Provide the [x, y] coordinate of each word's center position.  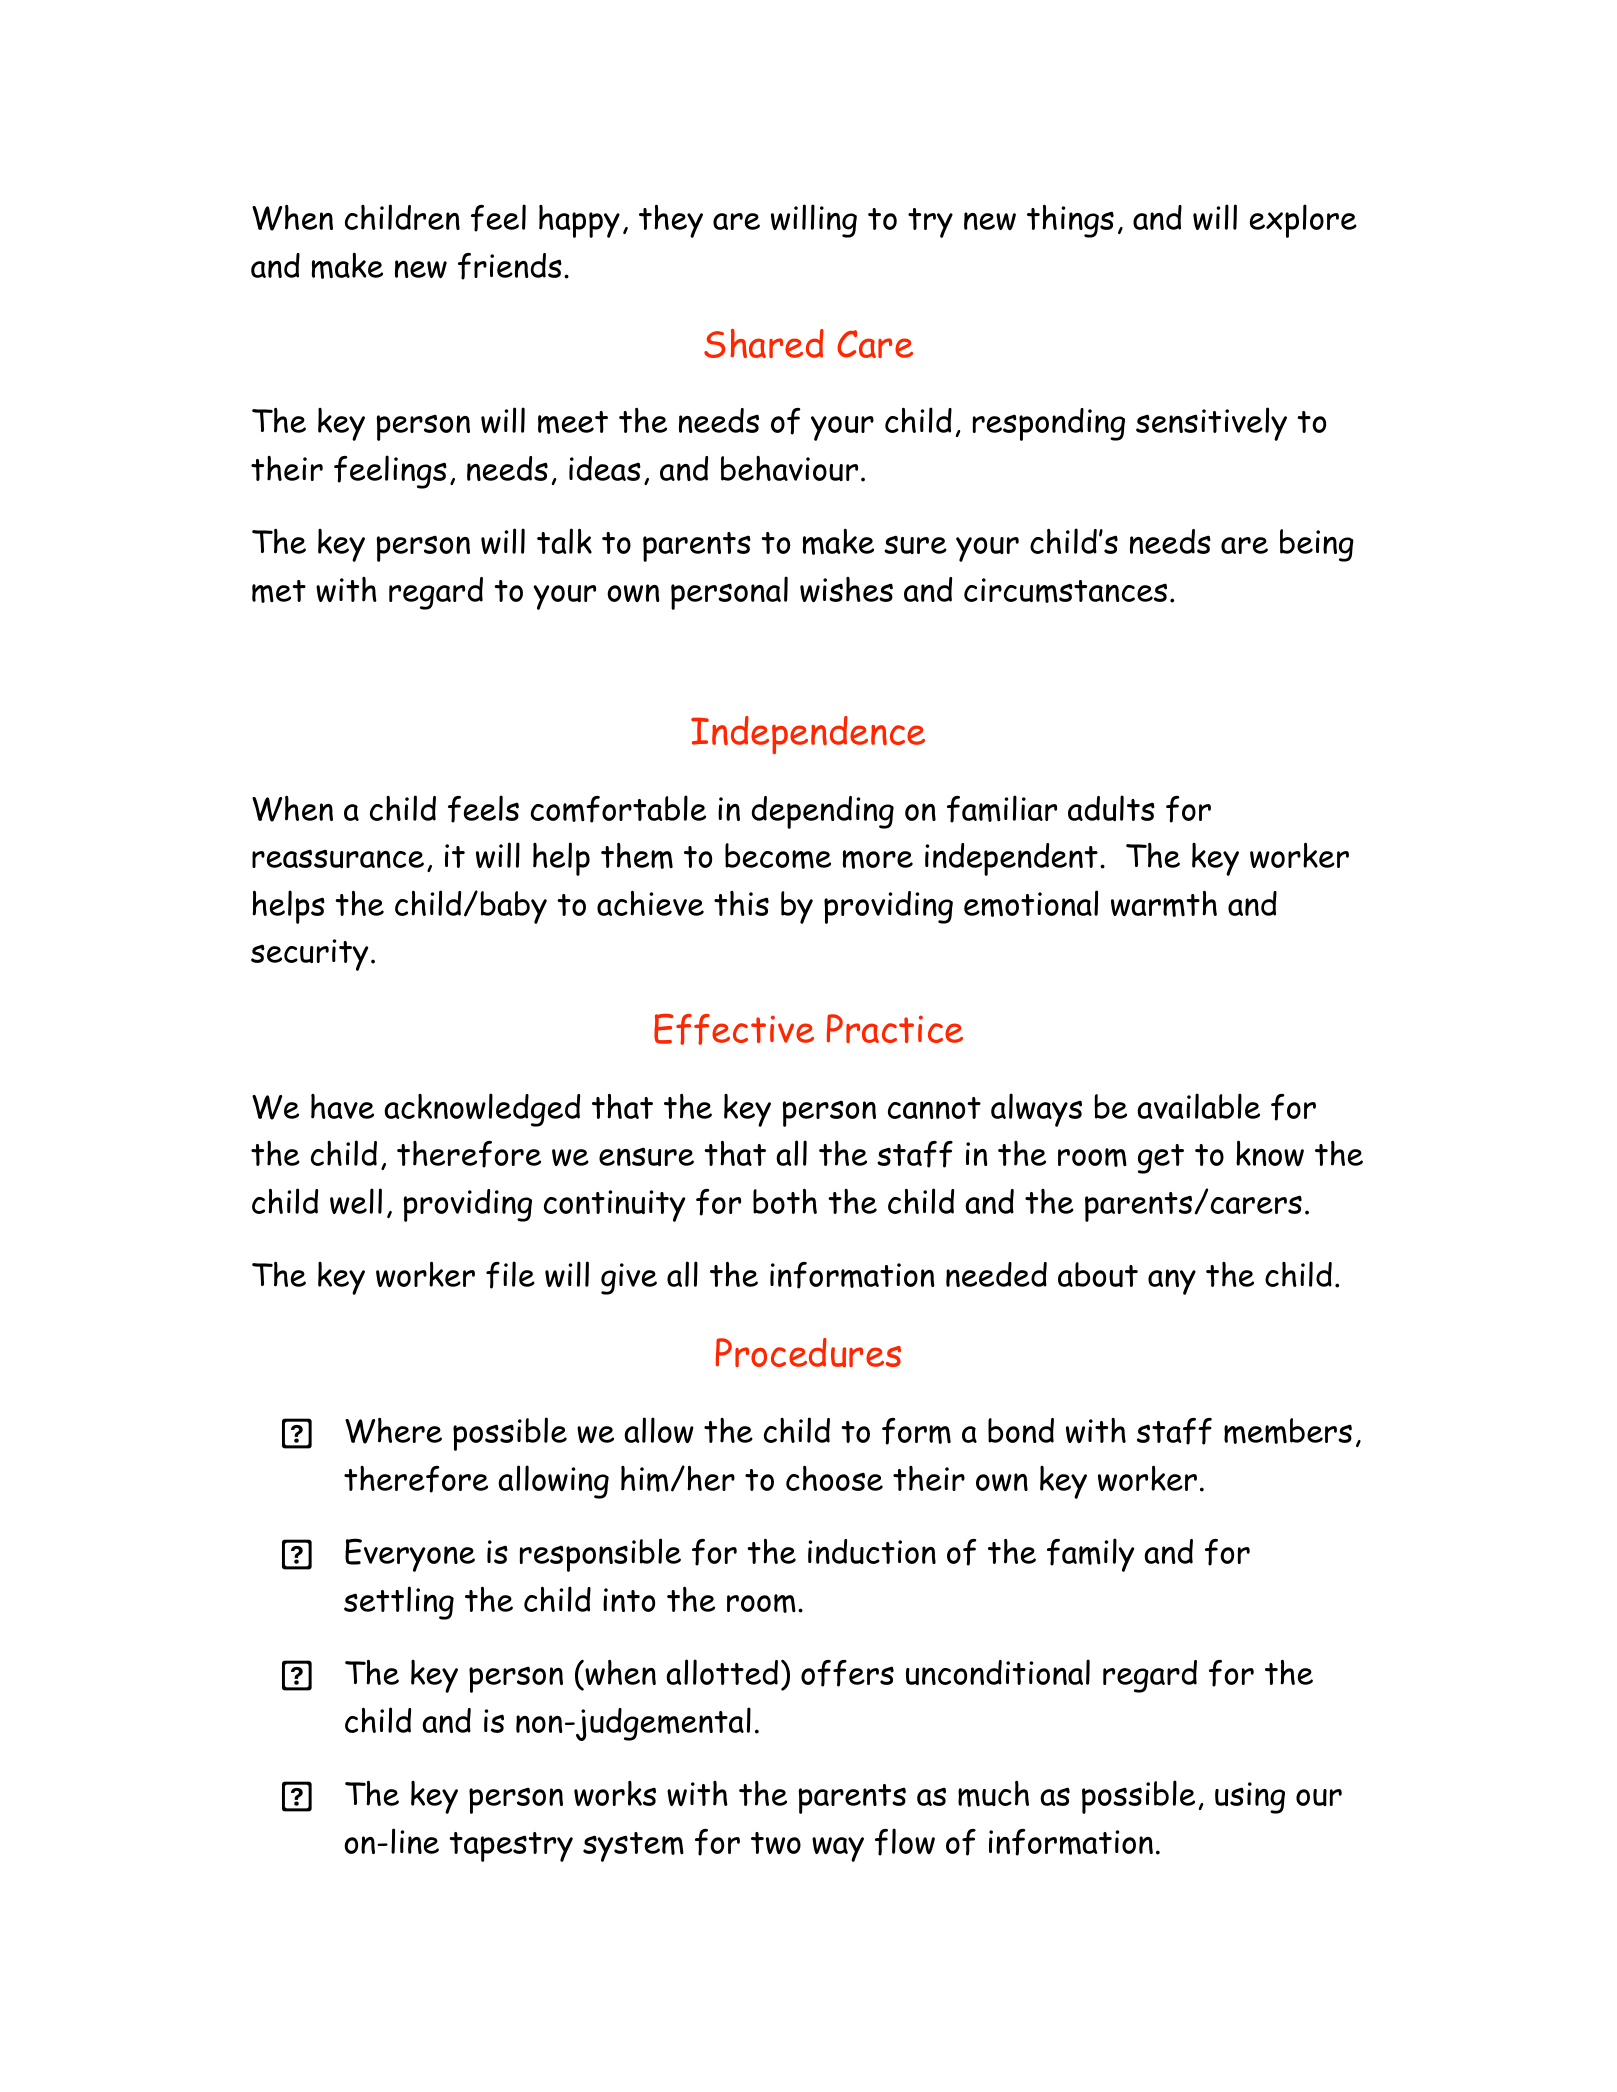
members [1288, 1431]
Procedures [808, 1353]
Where [393, 1431]
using [1250, 1798]
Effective [734, 1029]
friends [510, 266]
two [776, 1843]
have [342, 1106]
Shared [764, 343]
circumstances [1065, 590]
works [615, 1793]
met [279, 591]
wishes [846, 589]
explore [1303, 221]
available [1198, 1106]
